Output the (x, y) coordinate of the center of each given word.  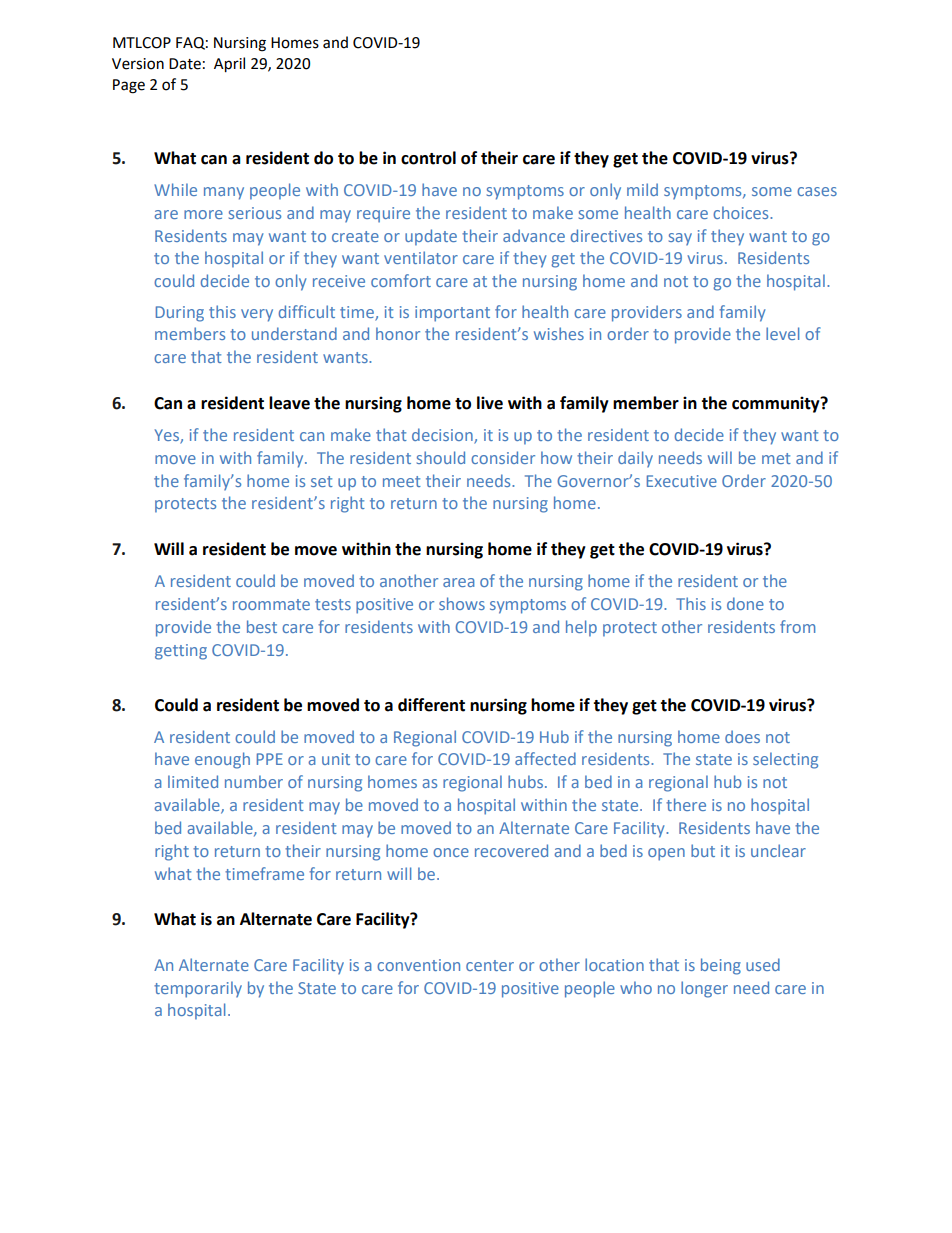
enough (222, 760)
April (229, 64)
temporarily (198, 989)
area (459, 582)
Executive (682, 481)
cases (817, 191)
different (431, 705)
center (490, 965)
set (322, 481)
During (180, 314)
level (782, 333)
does (742, 736)
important (452, 314)
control (428, 158)
